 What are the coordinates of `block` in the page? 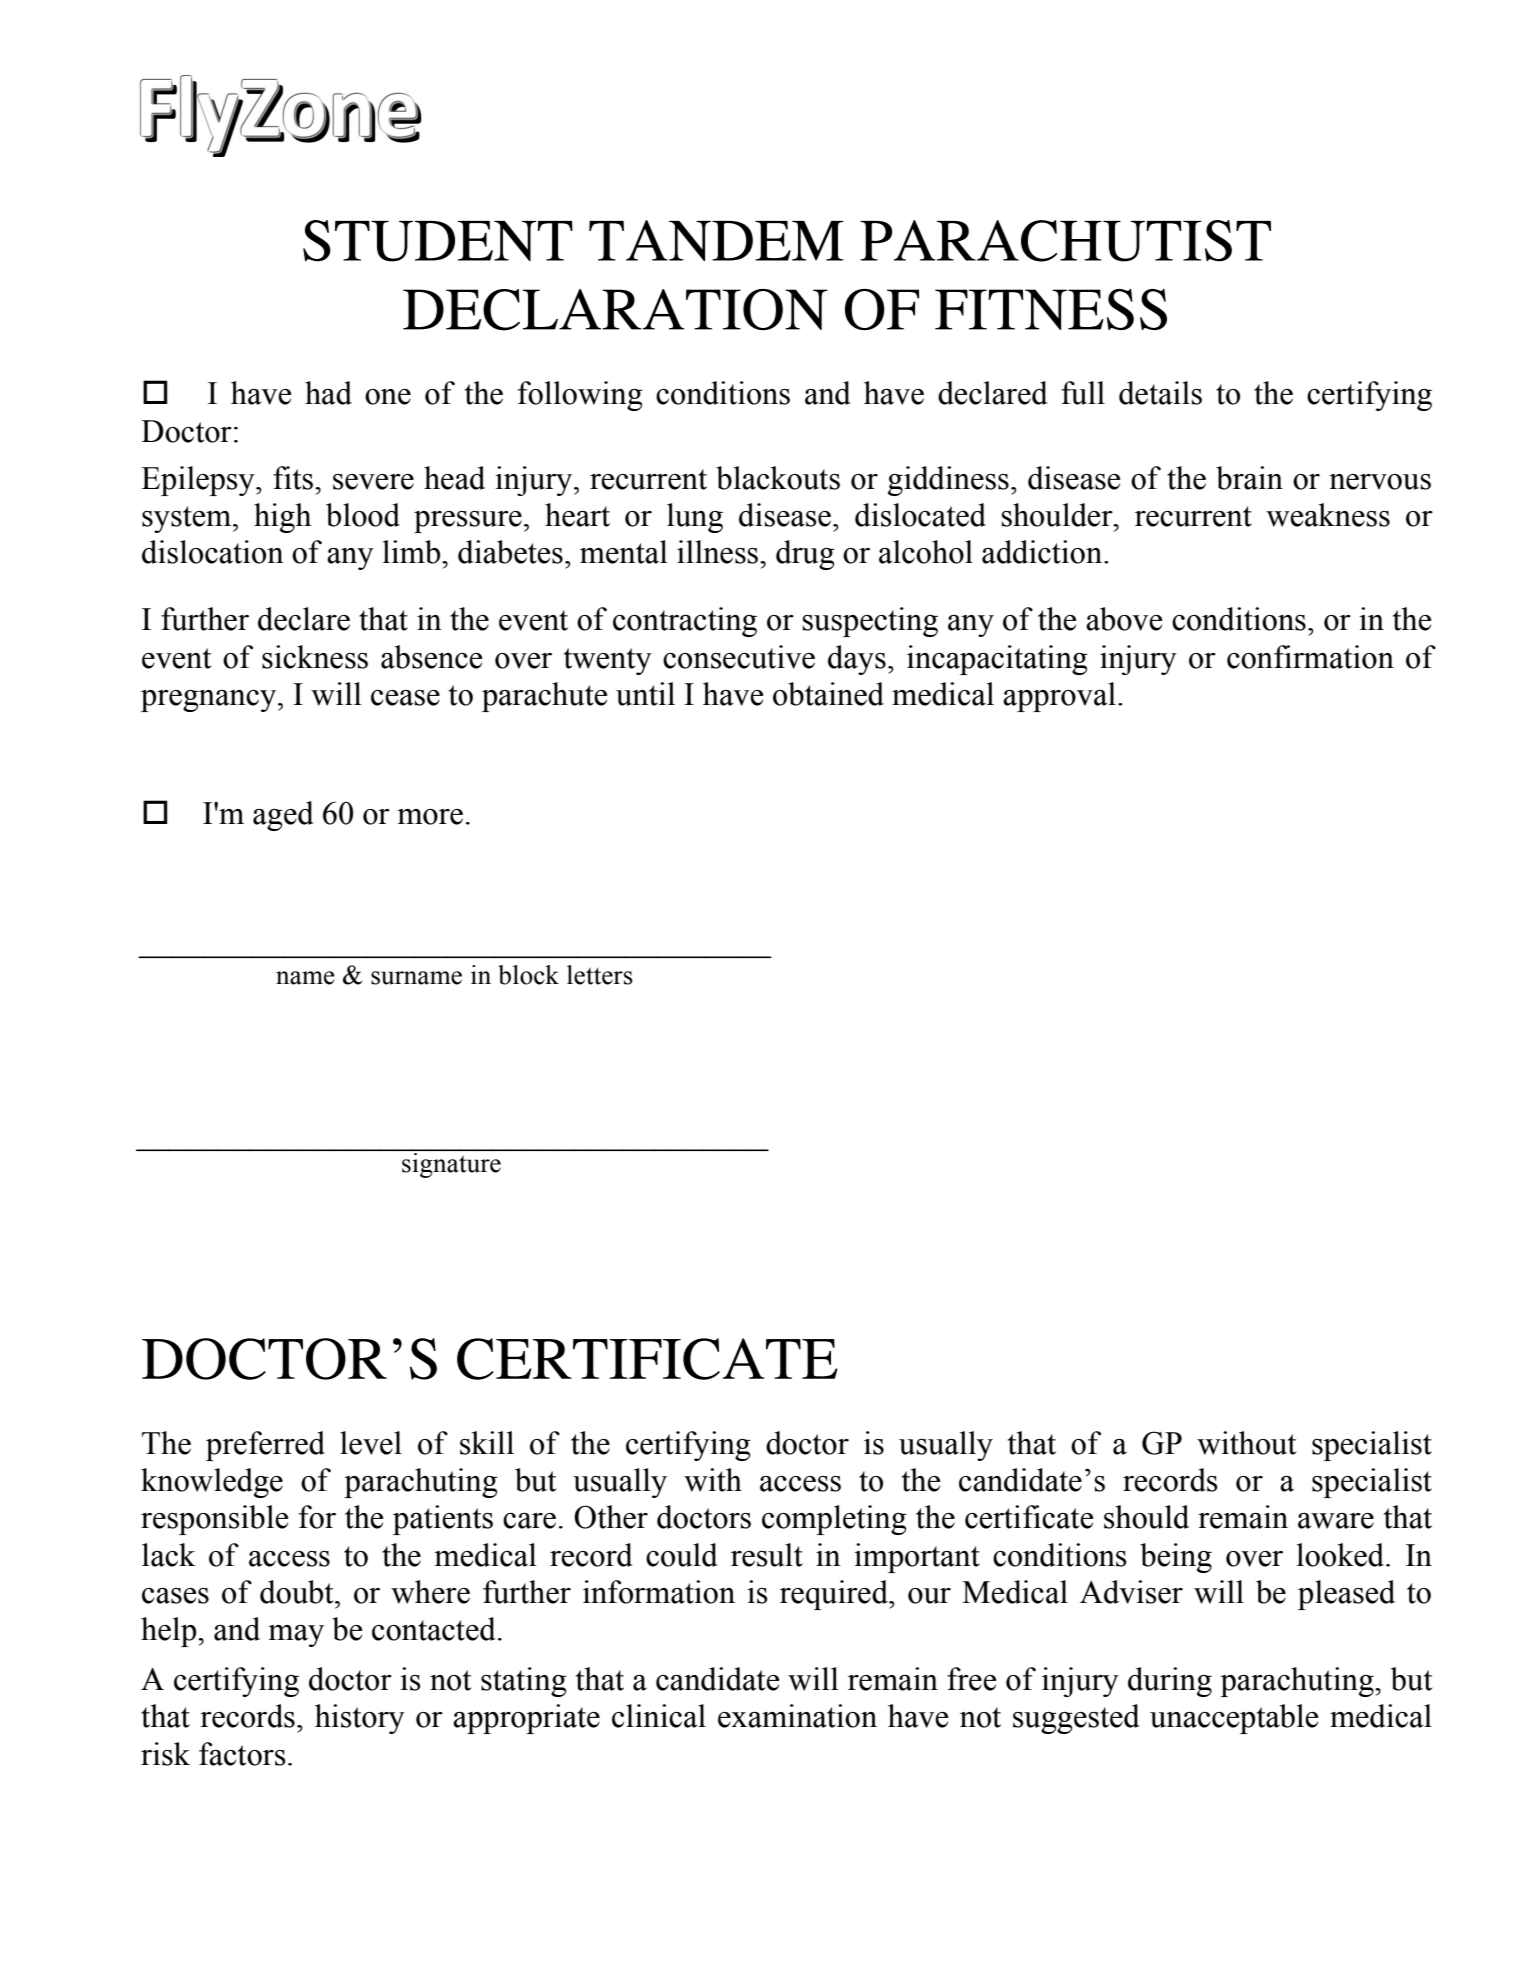 It's located at (528, 975).
